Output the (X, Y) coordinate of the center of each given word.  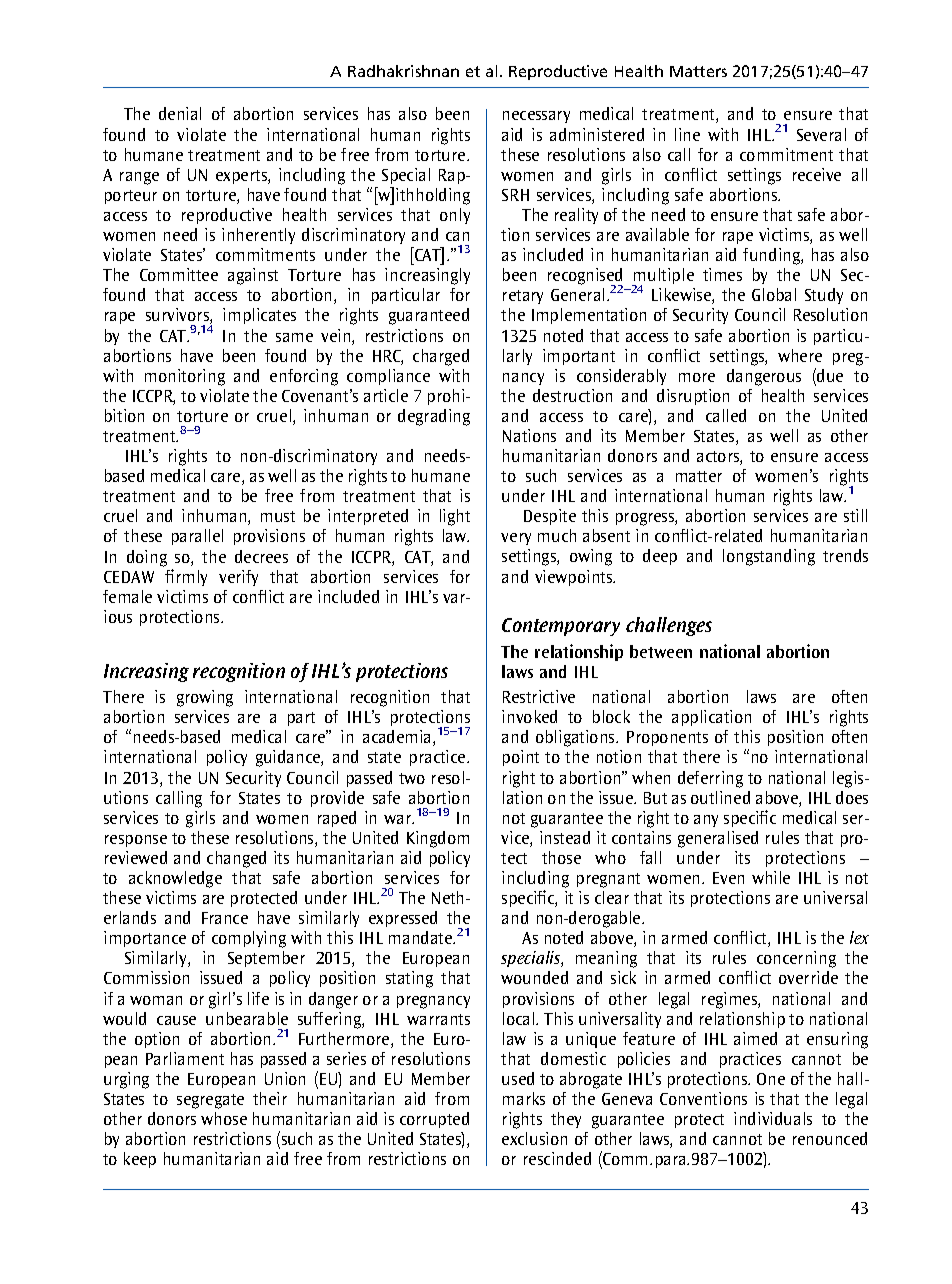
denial (180, 113)
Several (821, 134)
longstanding (769, 557)
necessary (536, 117)
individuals (773, 1118)
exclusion (534, 1138)
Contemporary (561, 627)
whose (224, 1118)
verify (238, 578)
